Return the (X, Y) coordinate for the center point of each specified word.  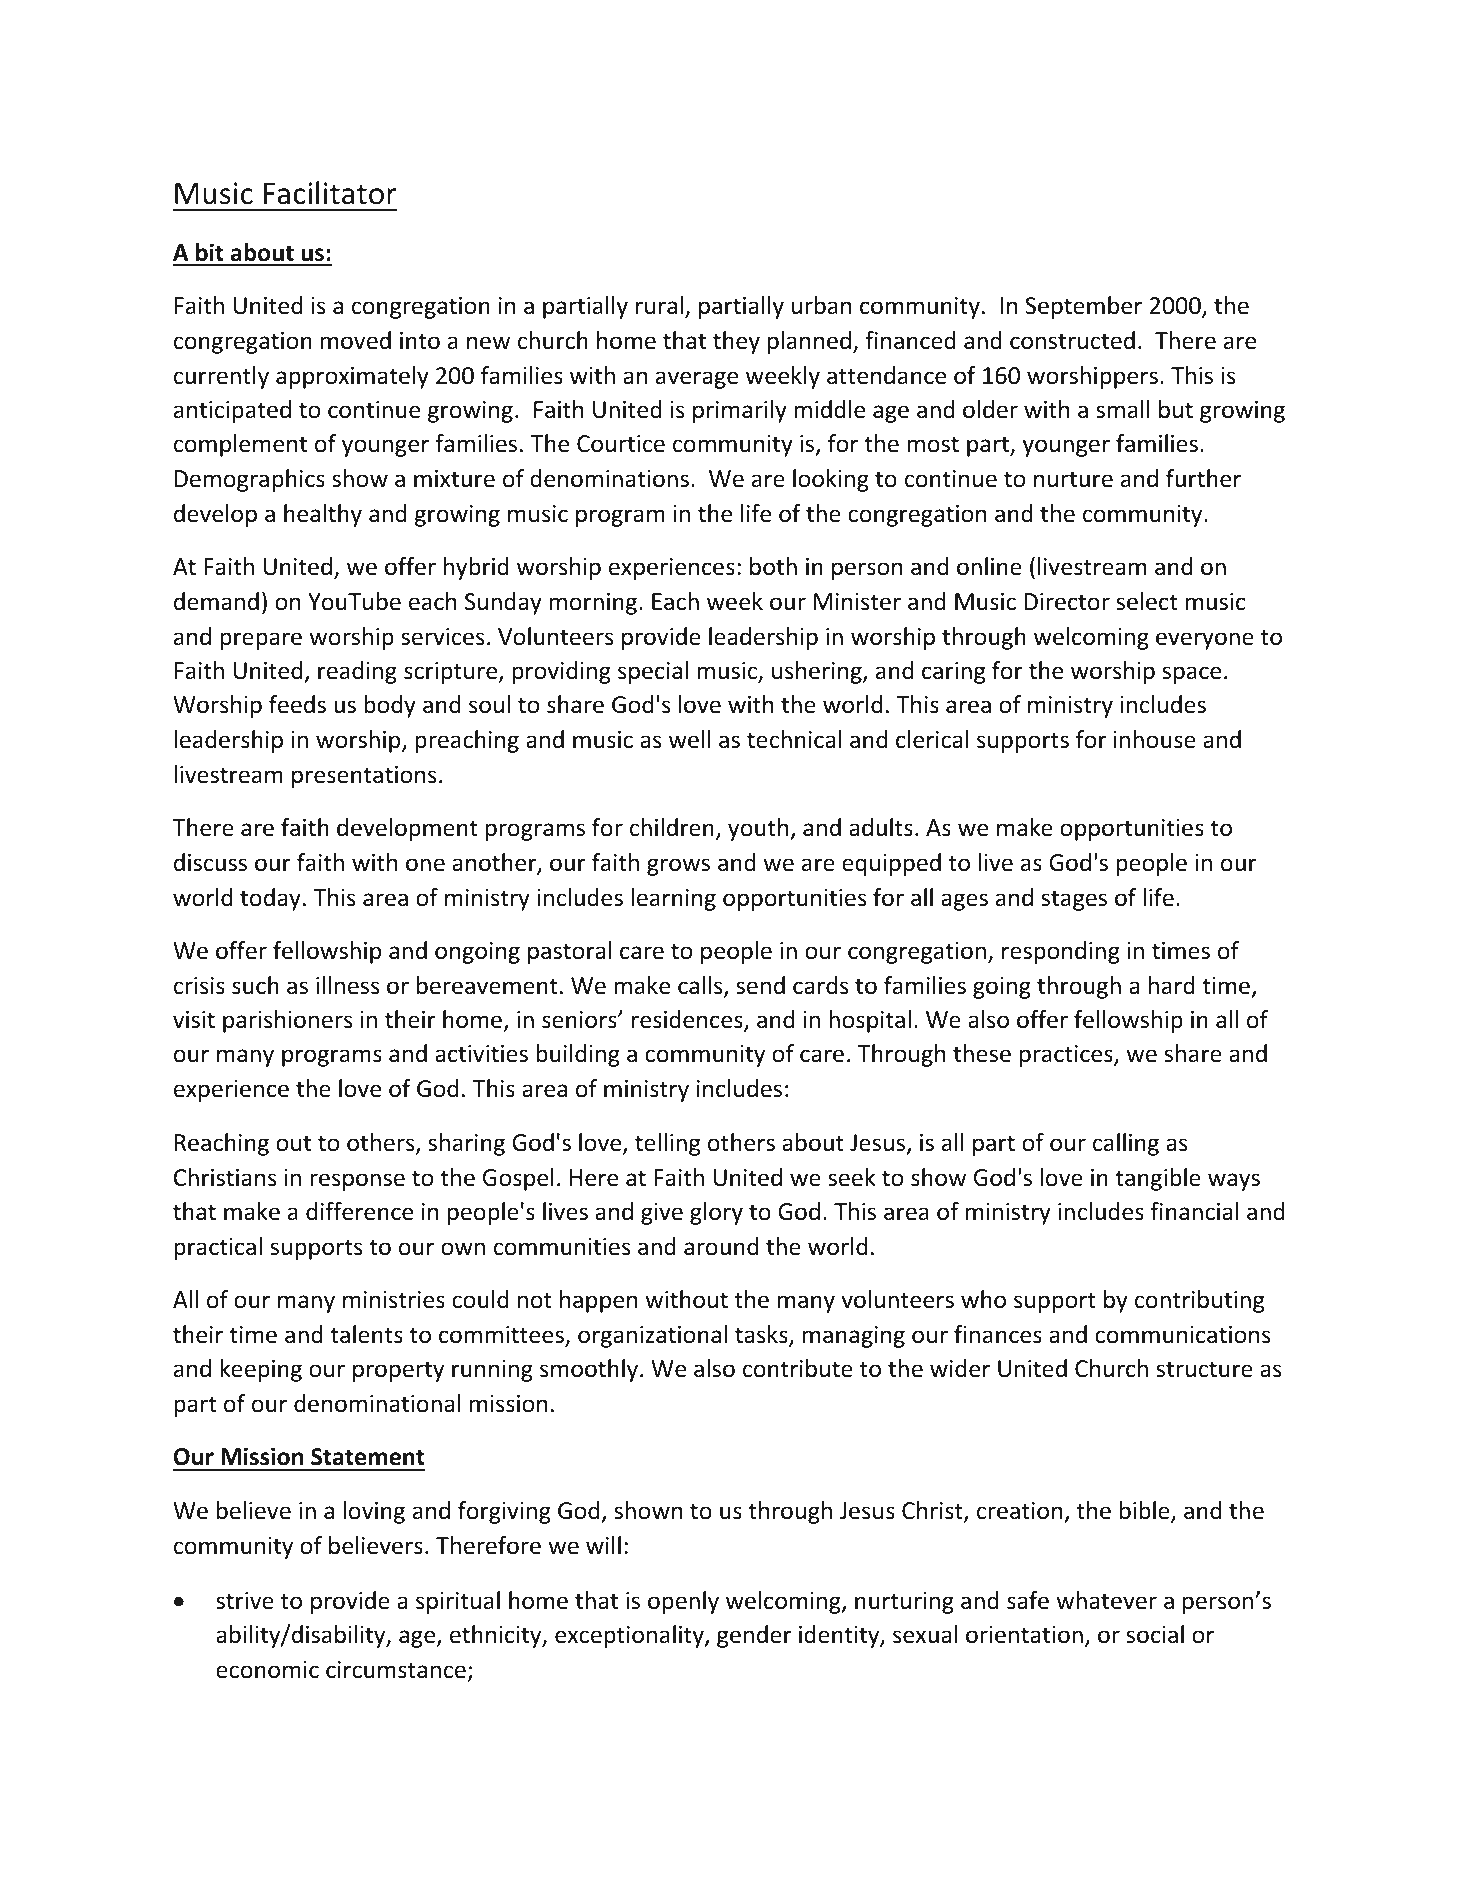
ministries (394, 1300)
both (773, 566)
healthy (323, 515)
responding (1061, 952)
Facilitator (330, 193)
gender (754, 1636)
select (1147, 601)
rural (659, 305)
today (270, 899)
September (1083, 307)
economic (267, 1670)
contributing (1199, 1301)
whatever (1106, 1600)
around (721, 1246)
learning (673, 899)
